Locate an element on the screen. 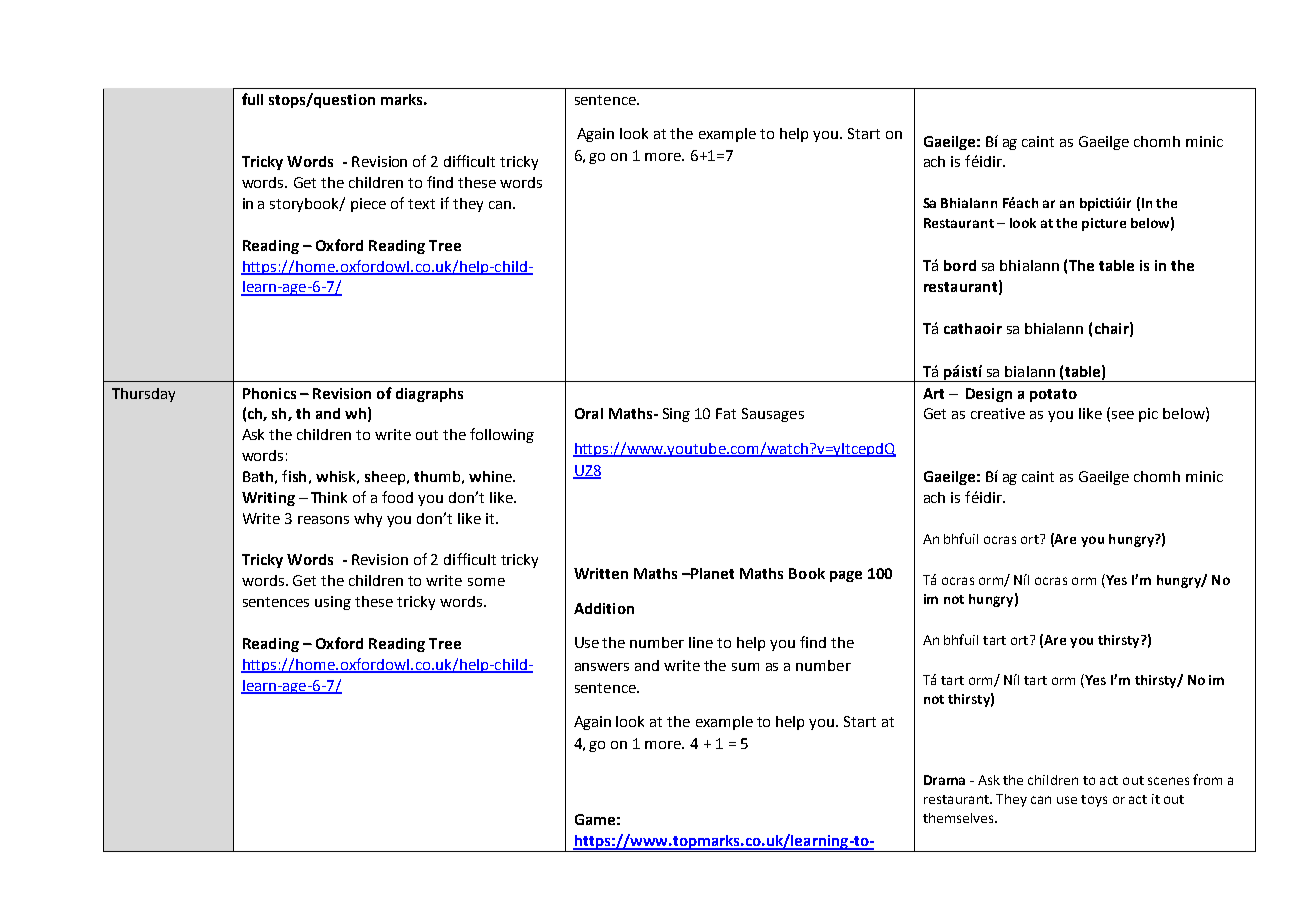  full is located at coordinates (252, 99).
